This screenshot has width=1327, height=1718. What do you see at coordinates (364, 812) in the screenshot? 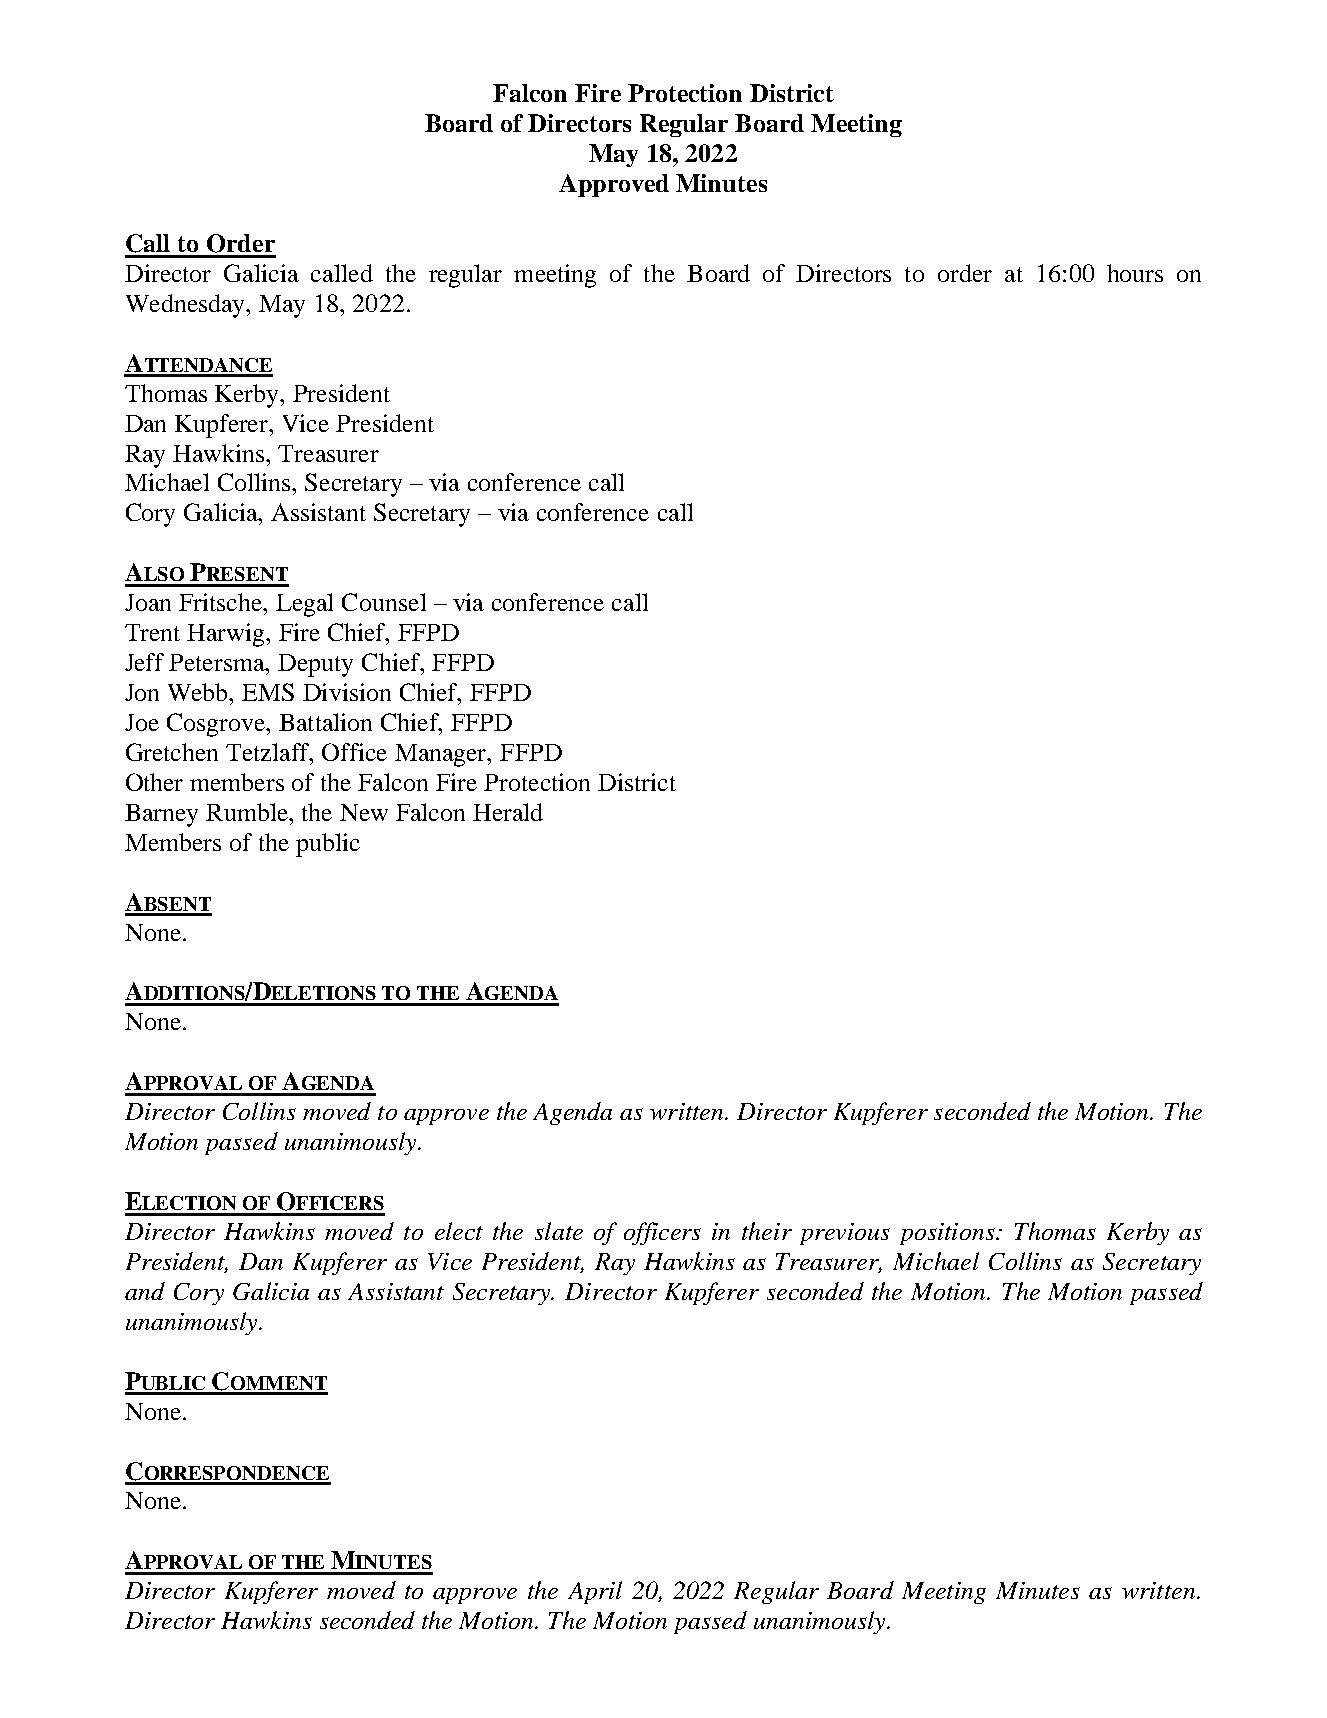
I see `New` at bounding box center [364, 812].
